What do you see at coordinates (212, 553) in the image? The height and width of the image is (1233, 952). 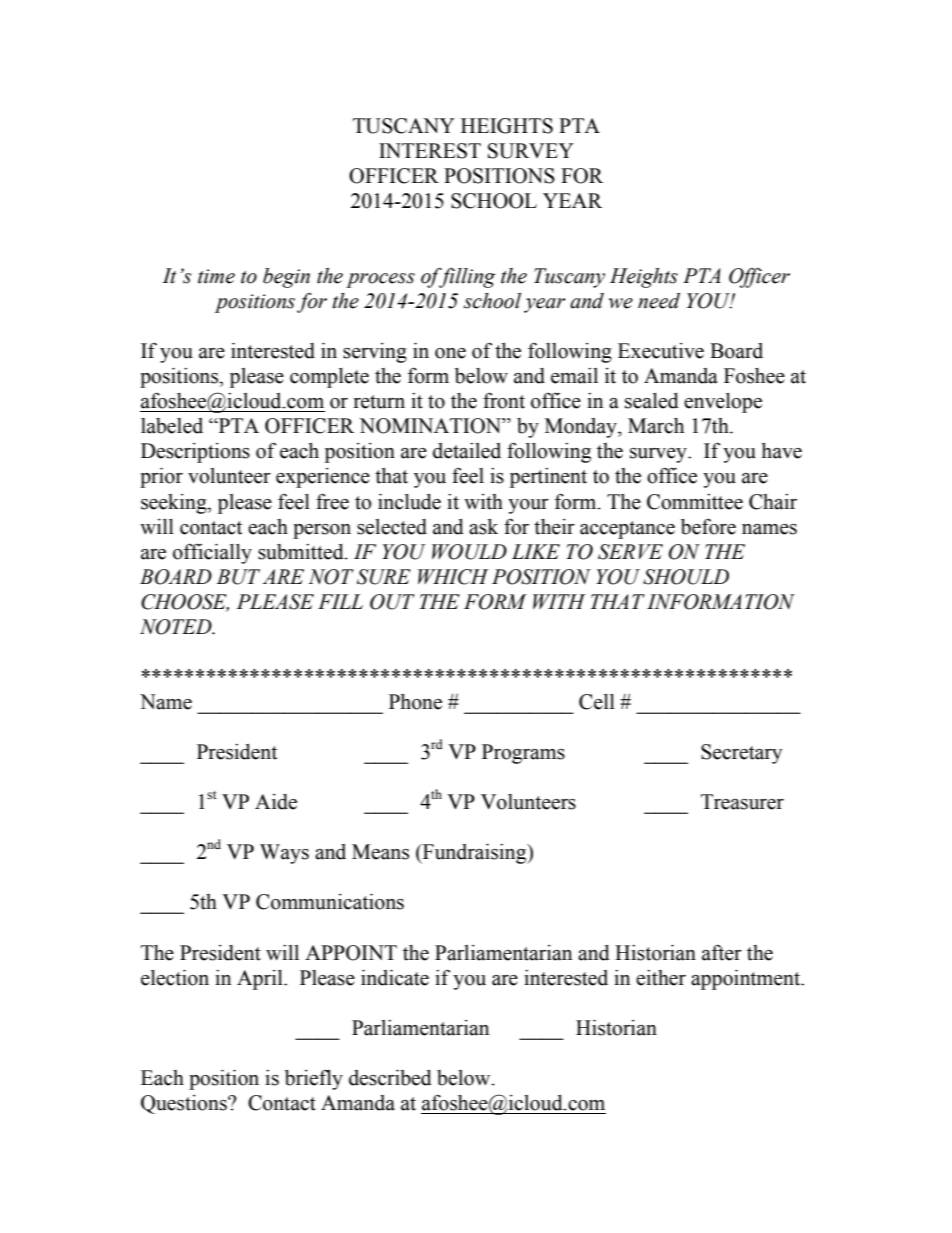 I see `officially` at bounding box center [212, 553].
